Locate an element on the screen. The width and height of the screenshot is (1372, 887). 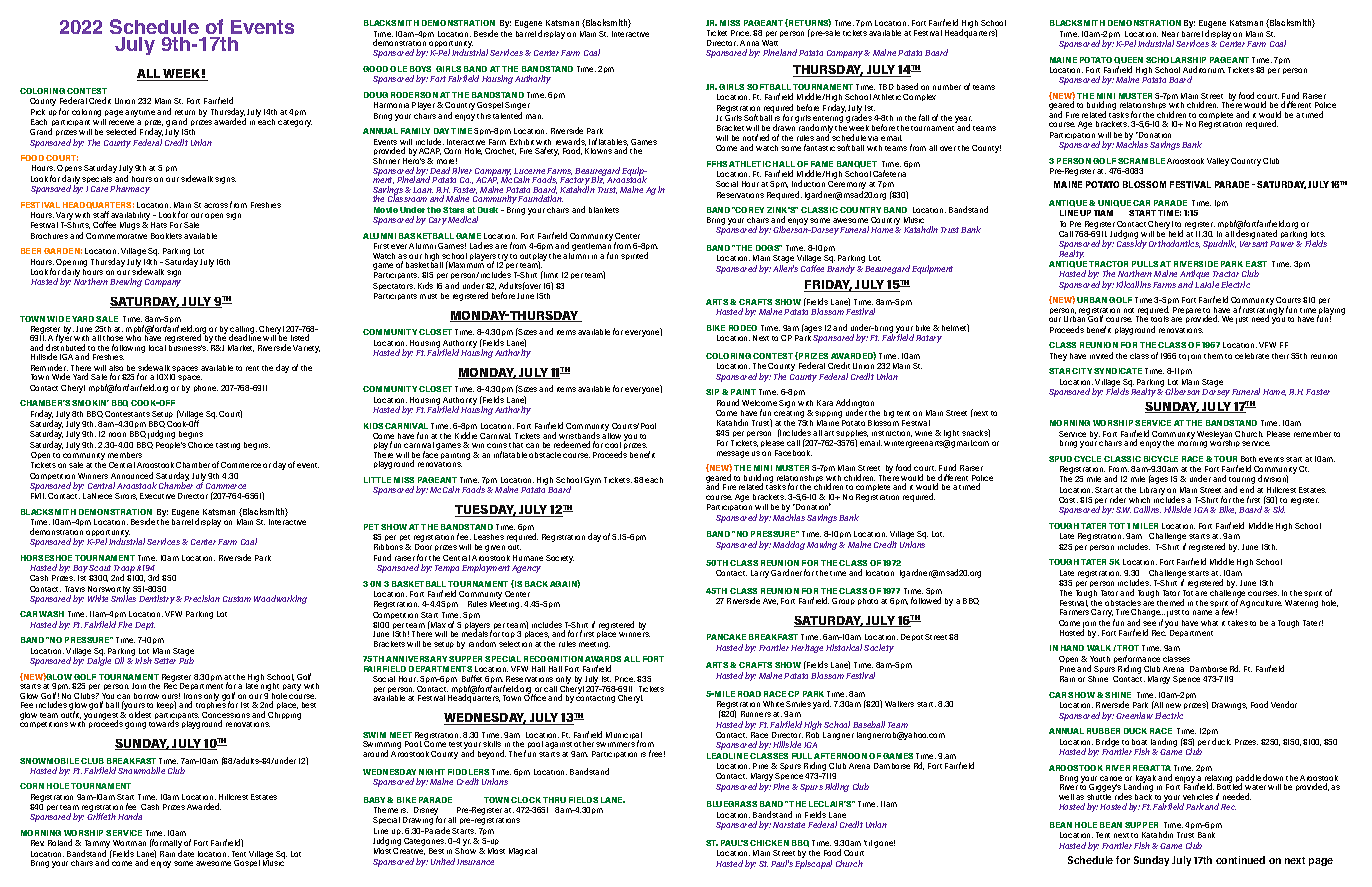
performance is located at coordinates (1137, 661).
